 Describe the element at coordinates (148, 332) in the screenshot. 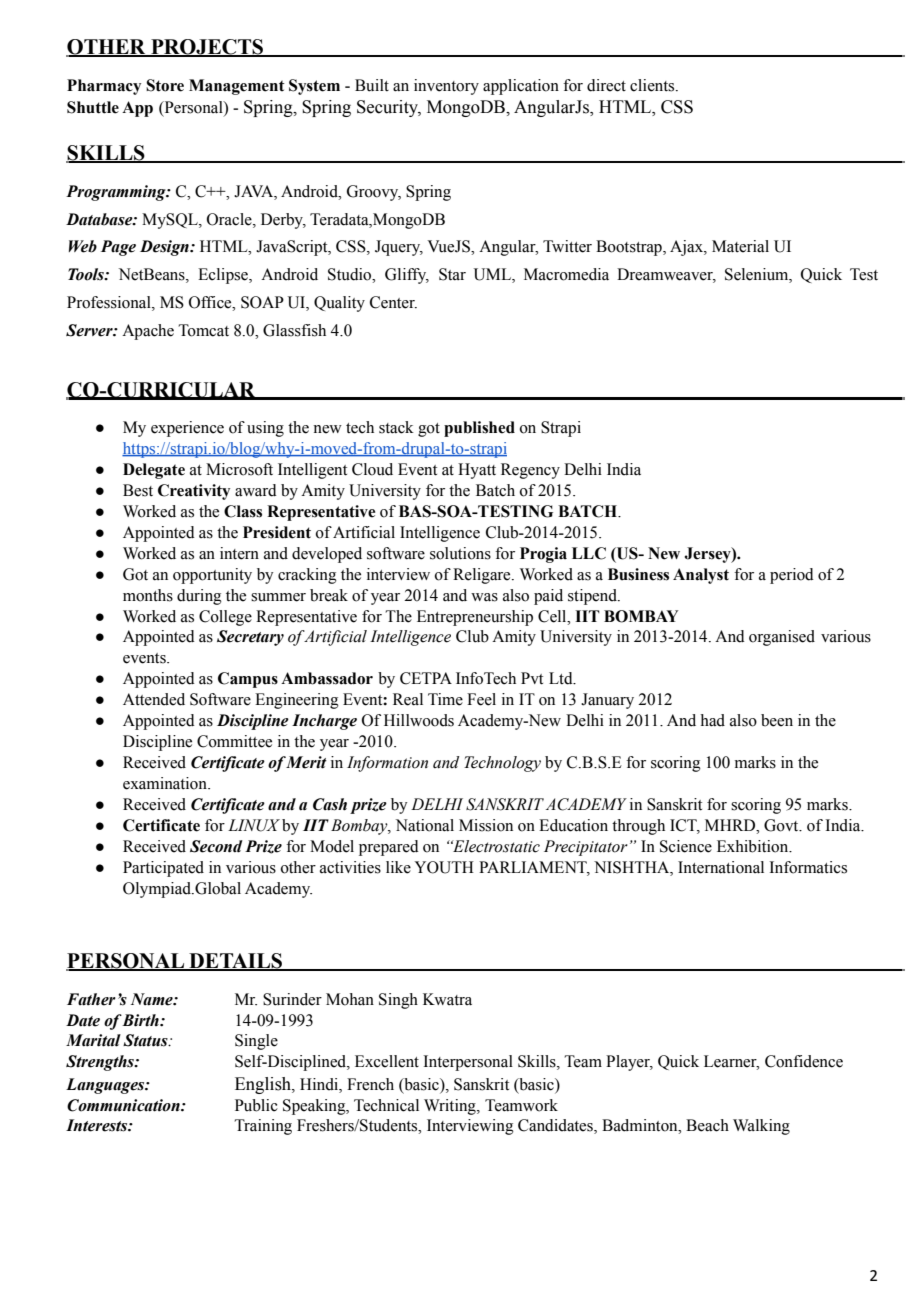

I see `Apache` at that location.
